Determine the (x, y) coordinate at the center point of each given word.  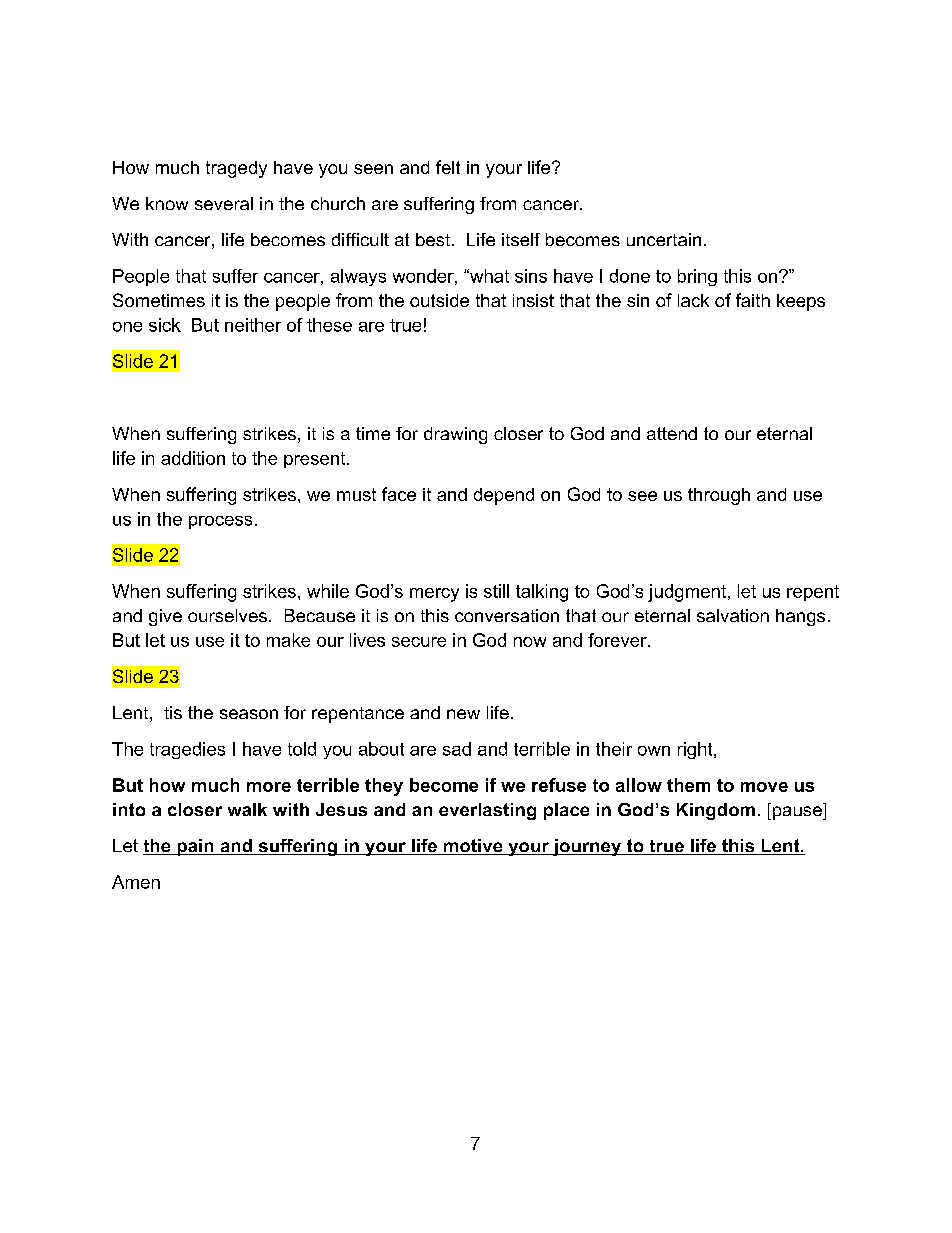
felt (448, 167)
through (719, 496)
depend (504, 496)
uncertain (664, 239)
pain (195, 847)
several (224, 203)
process (220, 522)
